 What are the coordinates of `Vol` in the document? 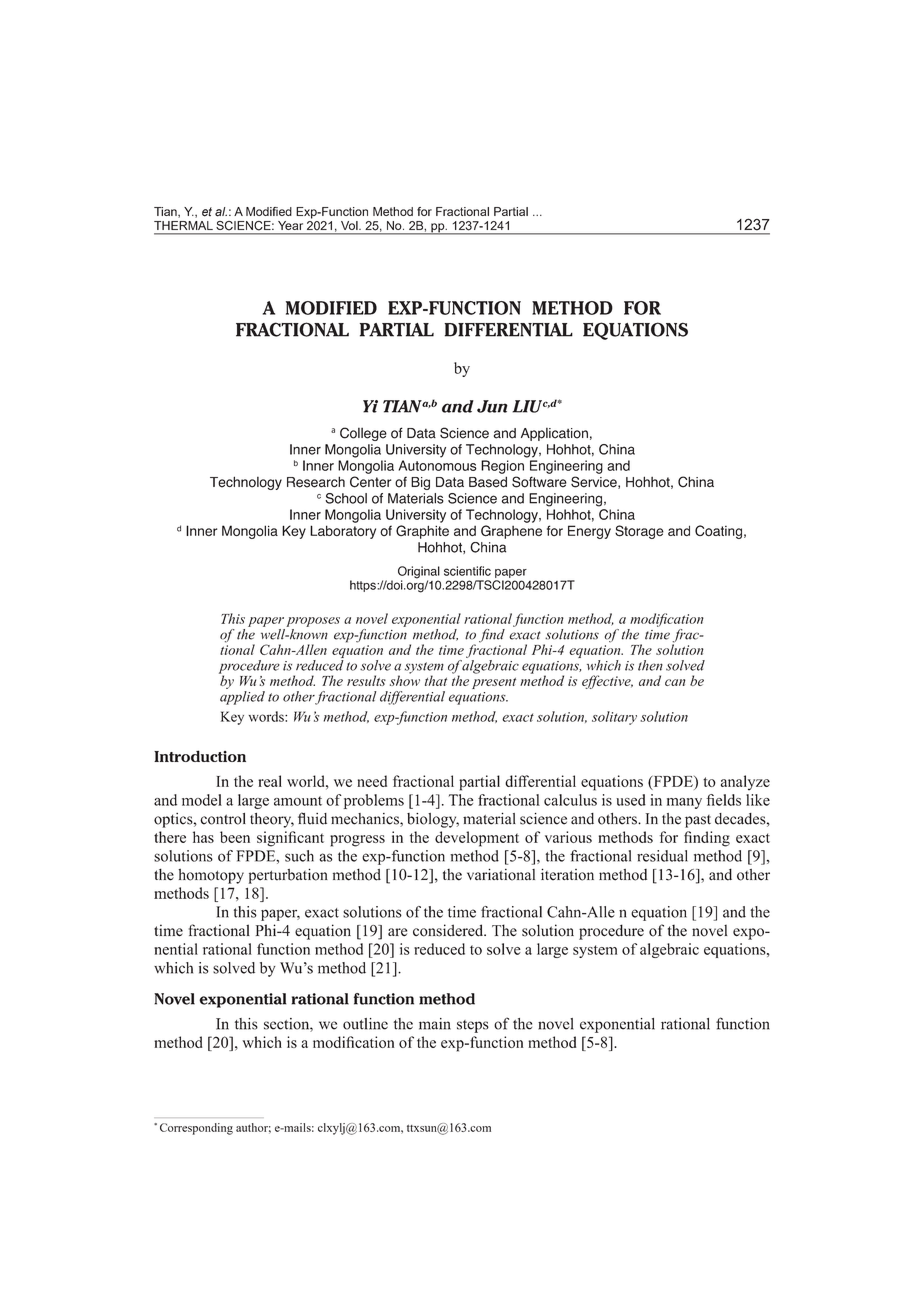 It's located at (350, 225).
